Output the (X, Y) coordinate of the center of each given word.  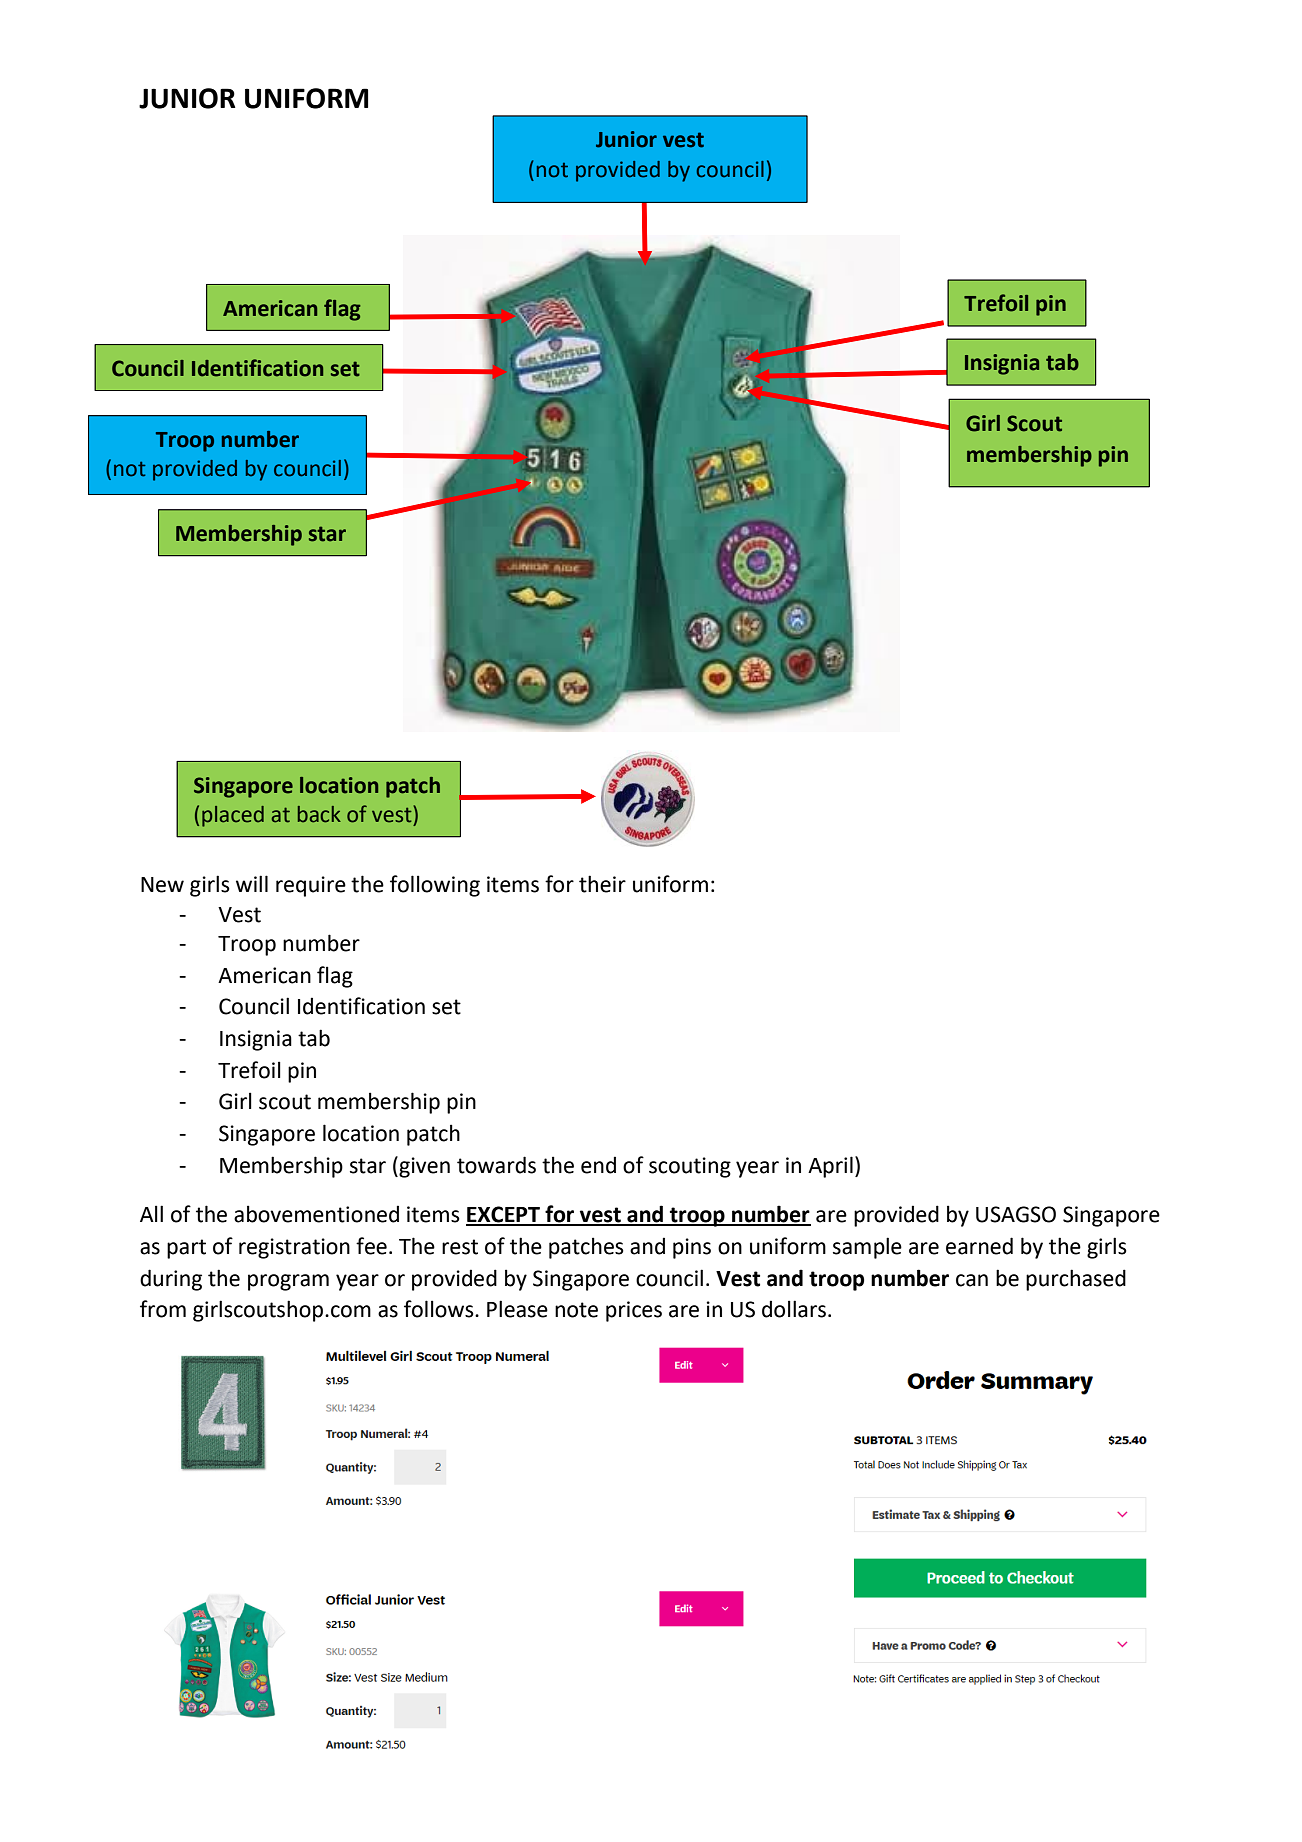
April (830, 1167)
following (435, 886)
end (598, 1165)
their (602, 884)
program (288, 1282)
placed (233, 816)
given (423, 1167)
